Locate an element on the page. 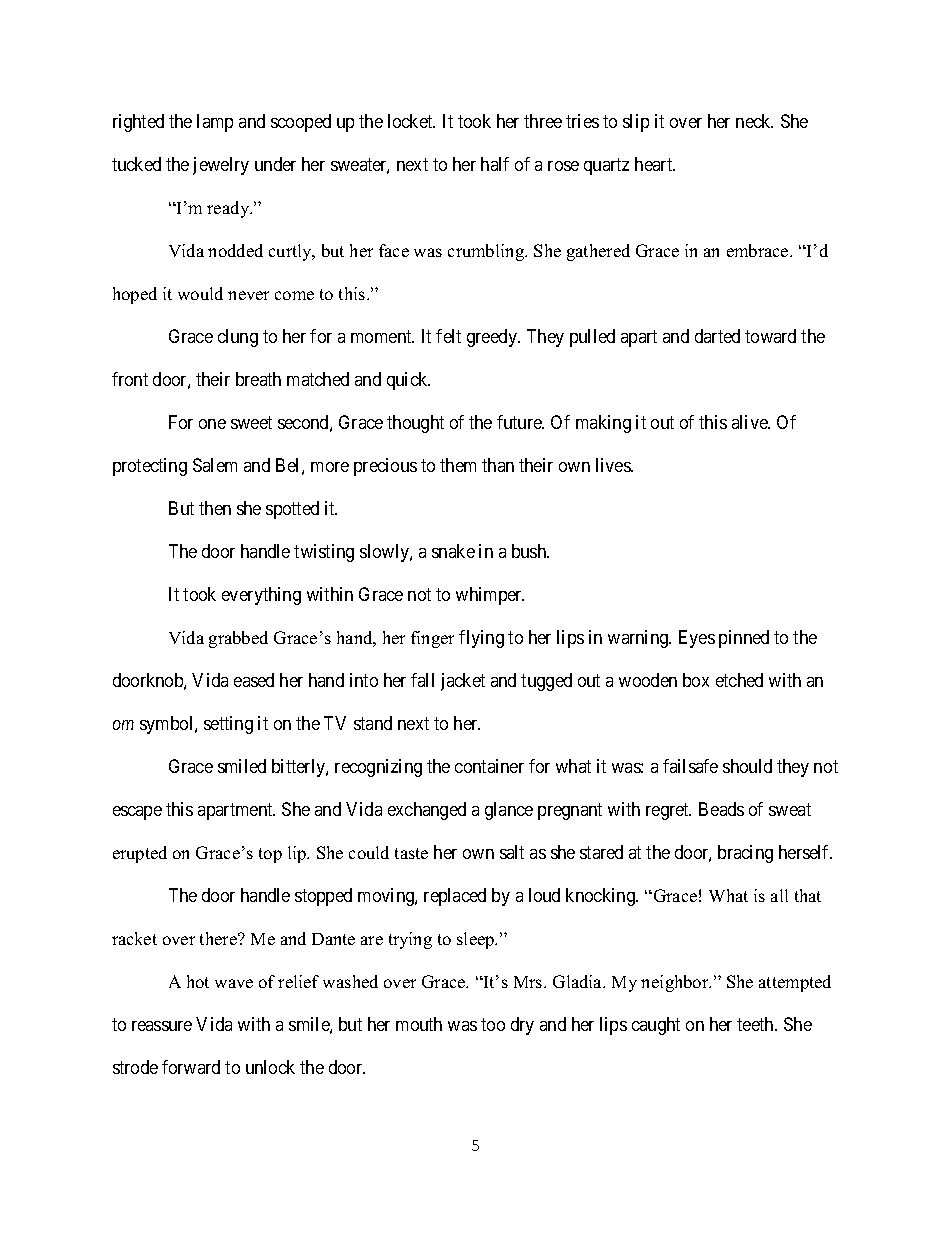 Image resolution: width=952 pixels, height=1233 pixels. teeth is located at coordinates (756, 1024).
